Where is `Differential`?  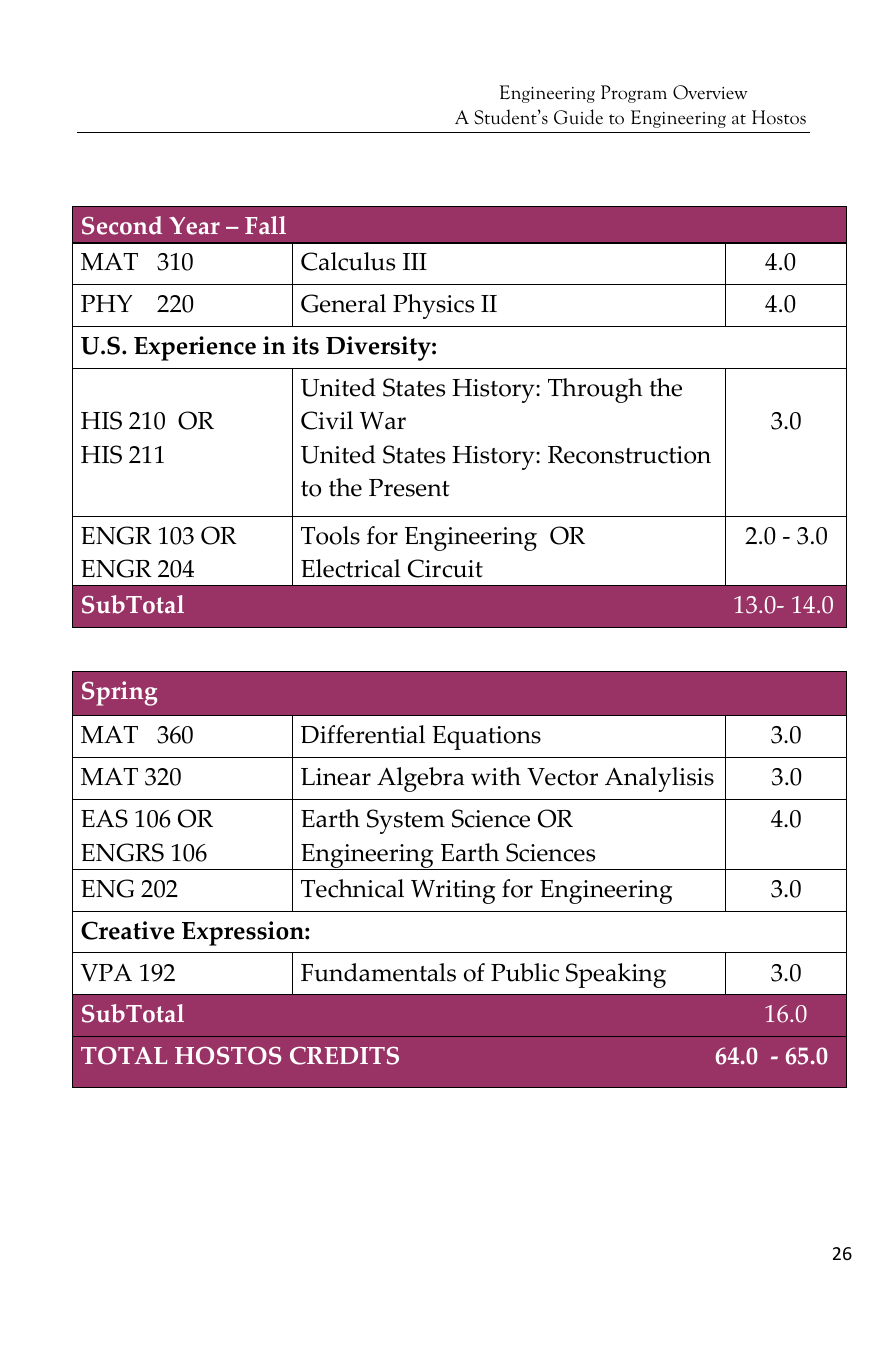
Differential is located at coordinates (363, 734).
